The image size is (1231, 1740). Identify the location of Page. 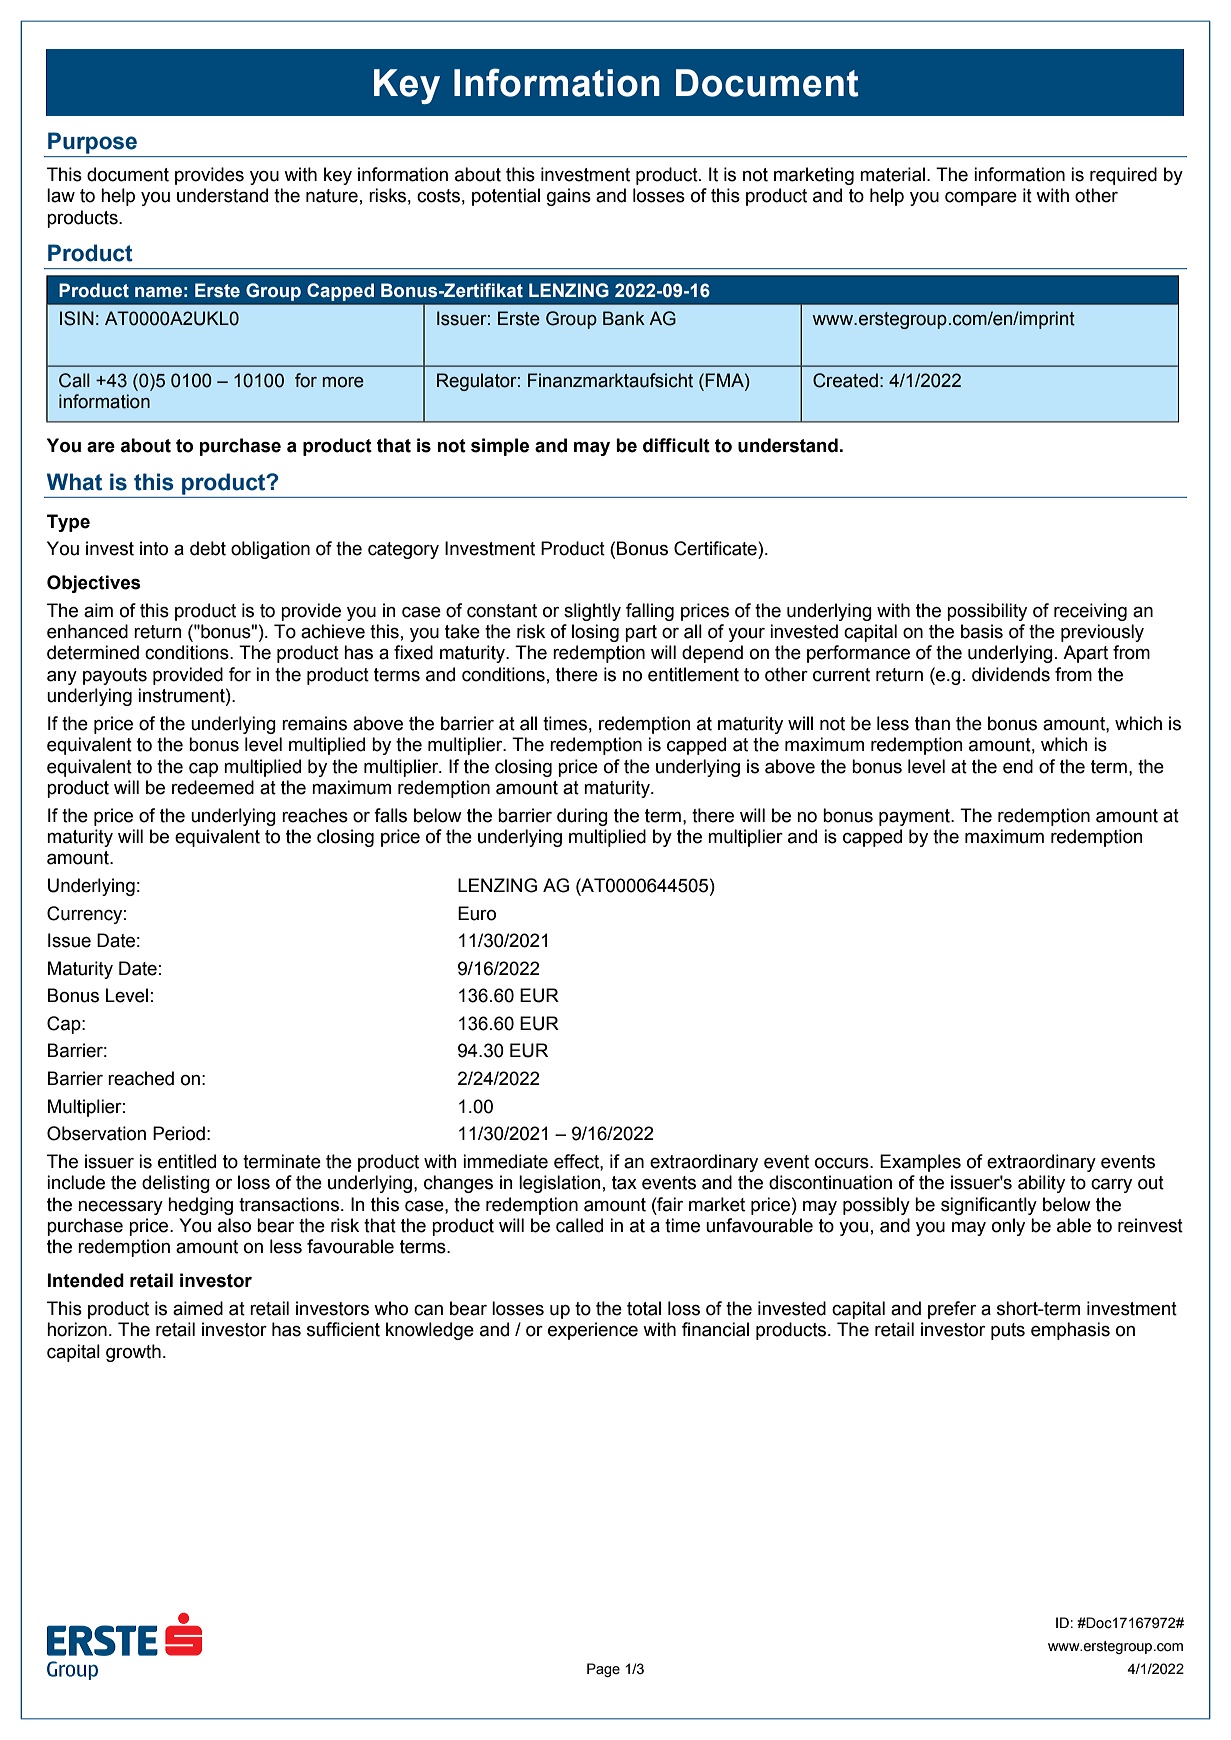
(603, 1670).
